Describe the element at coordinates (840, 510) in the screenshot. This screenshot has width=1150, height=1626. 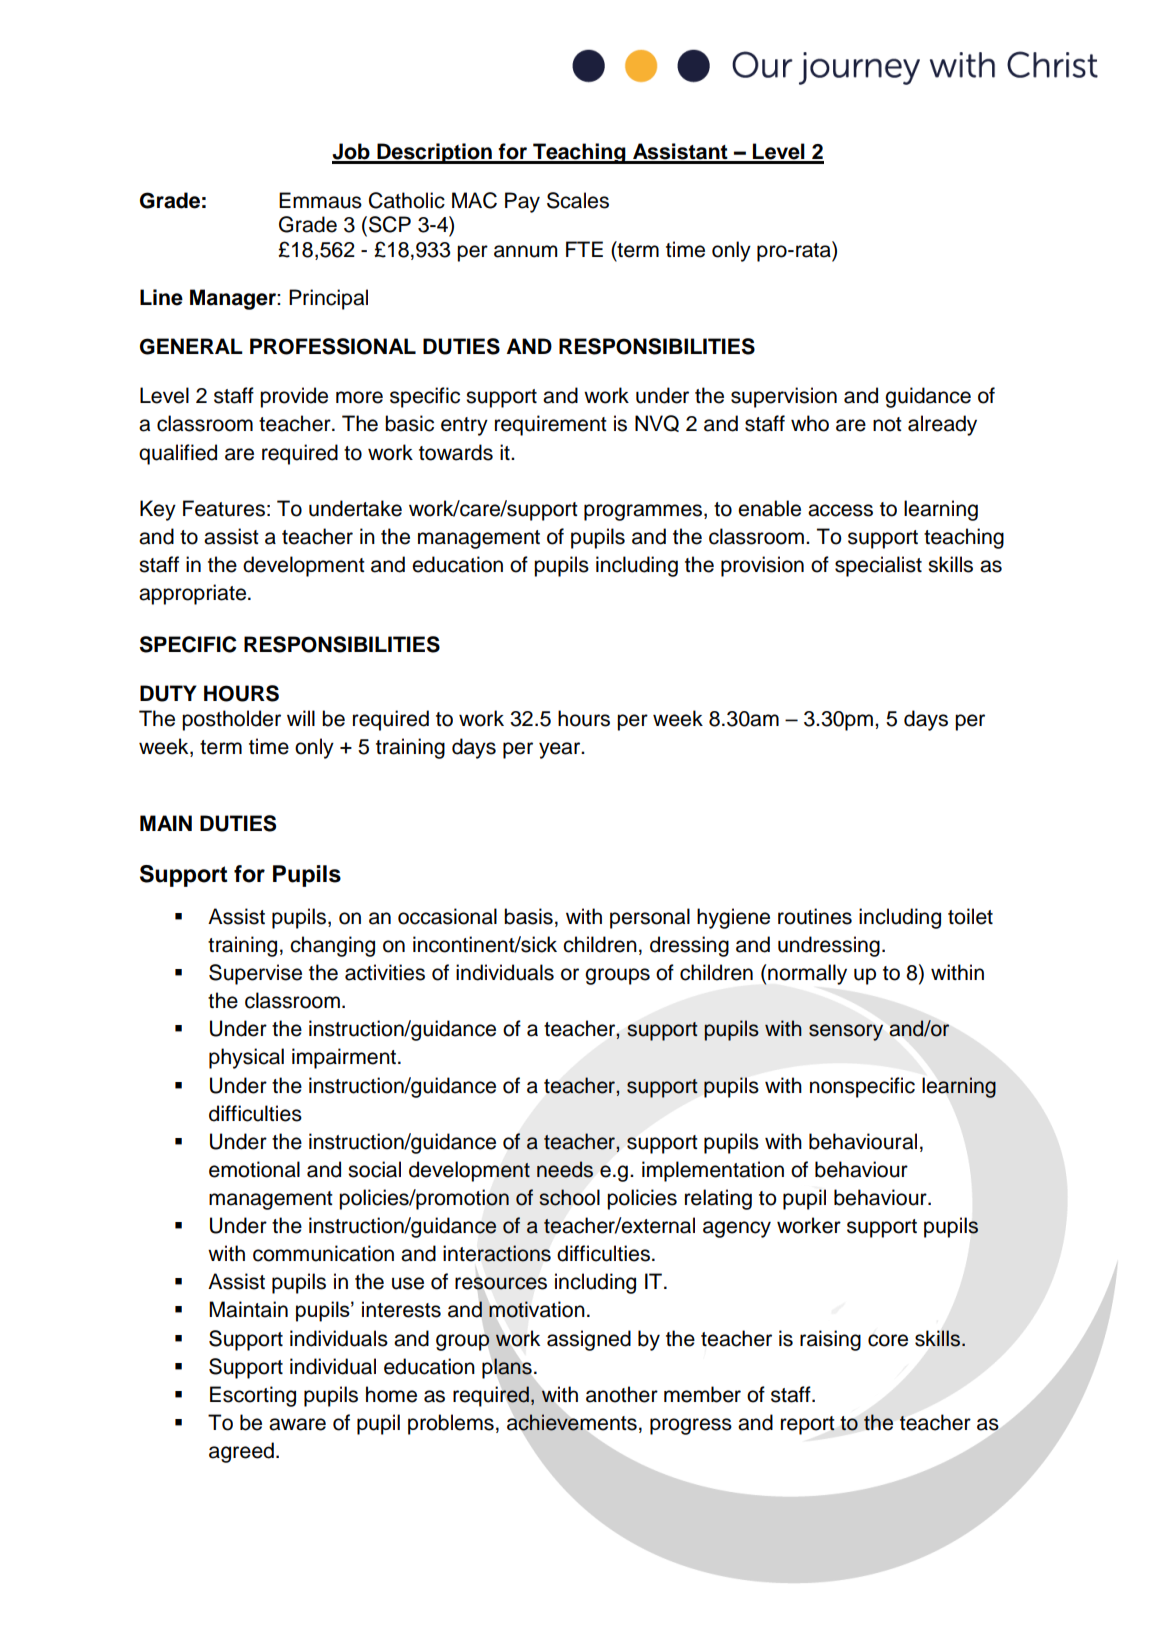
I see `access` at that location.
